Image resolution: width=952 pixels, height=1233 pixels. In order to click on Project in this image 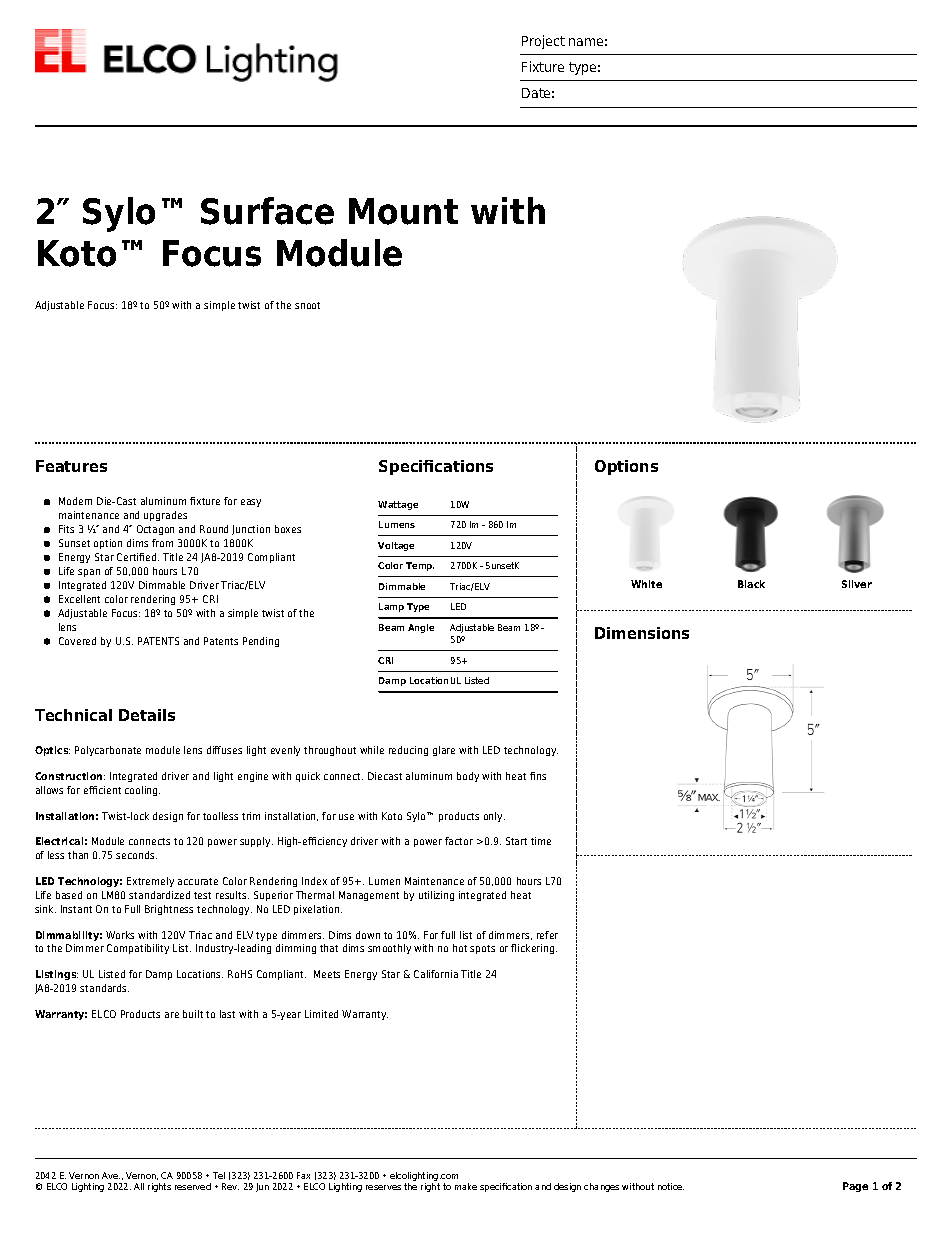, I will do `click(543, 42)`.
